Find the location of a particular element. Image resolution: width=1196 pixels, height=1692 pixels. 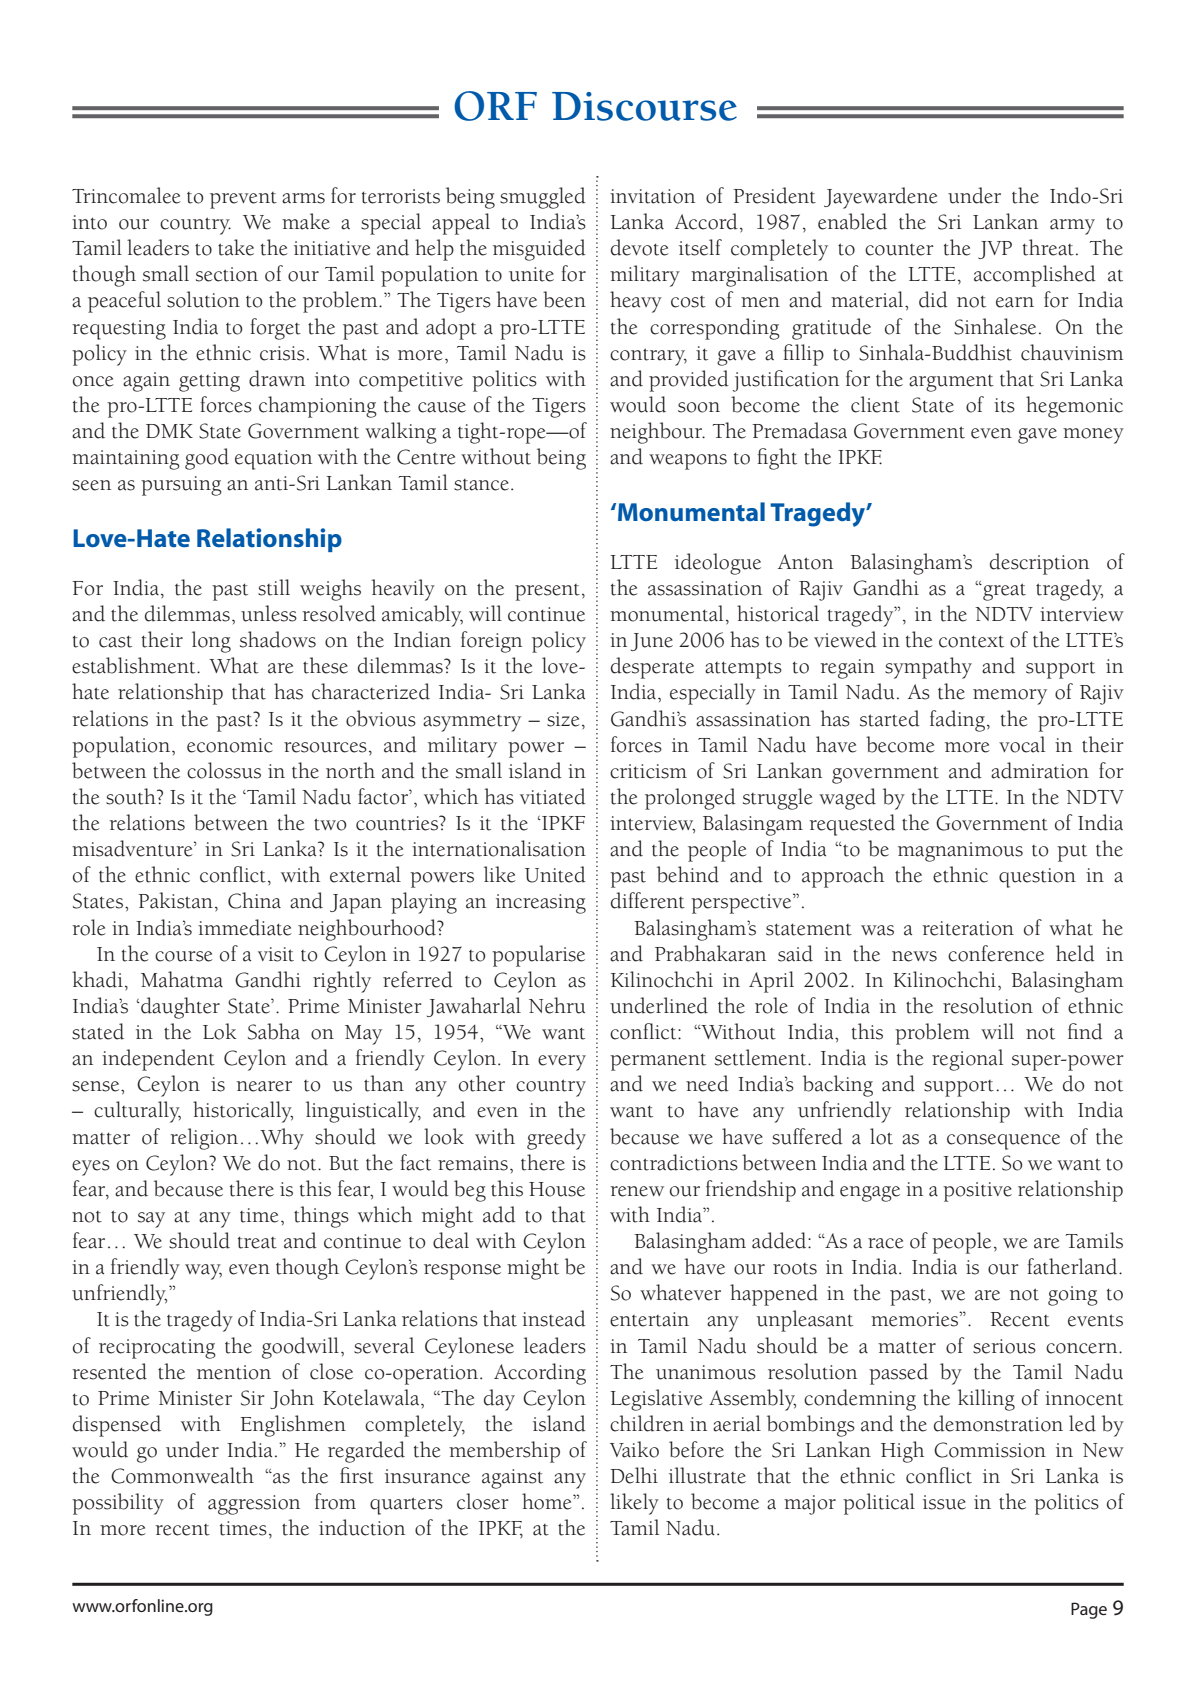

issue is located at coordinates (944, 1502).
